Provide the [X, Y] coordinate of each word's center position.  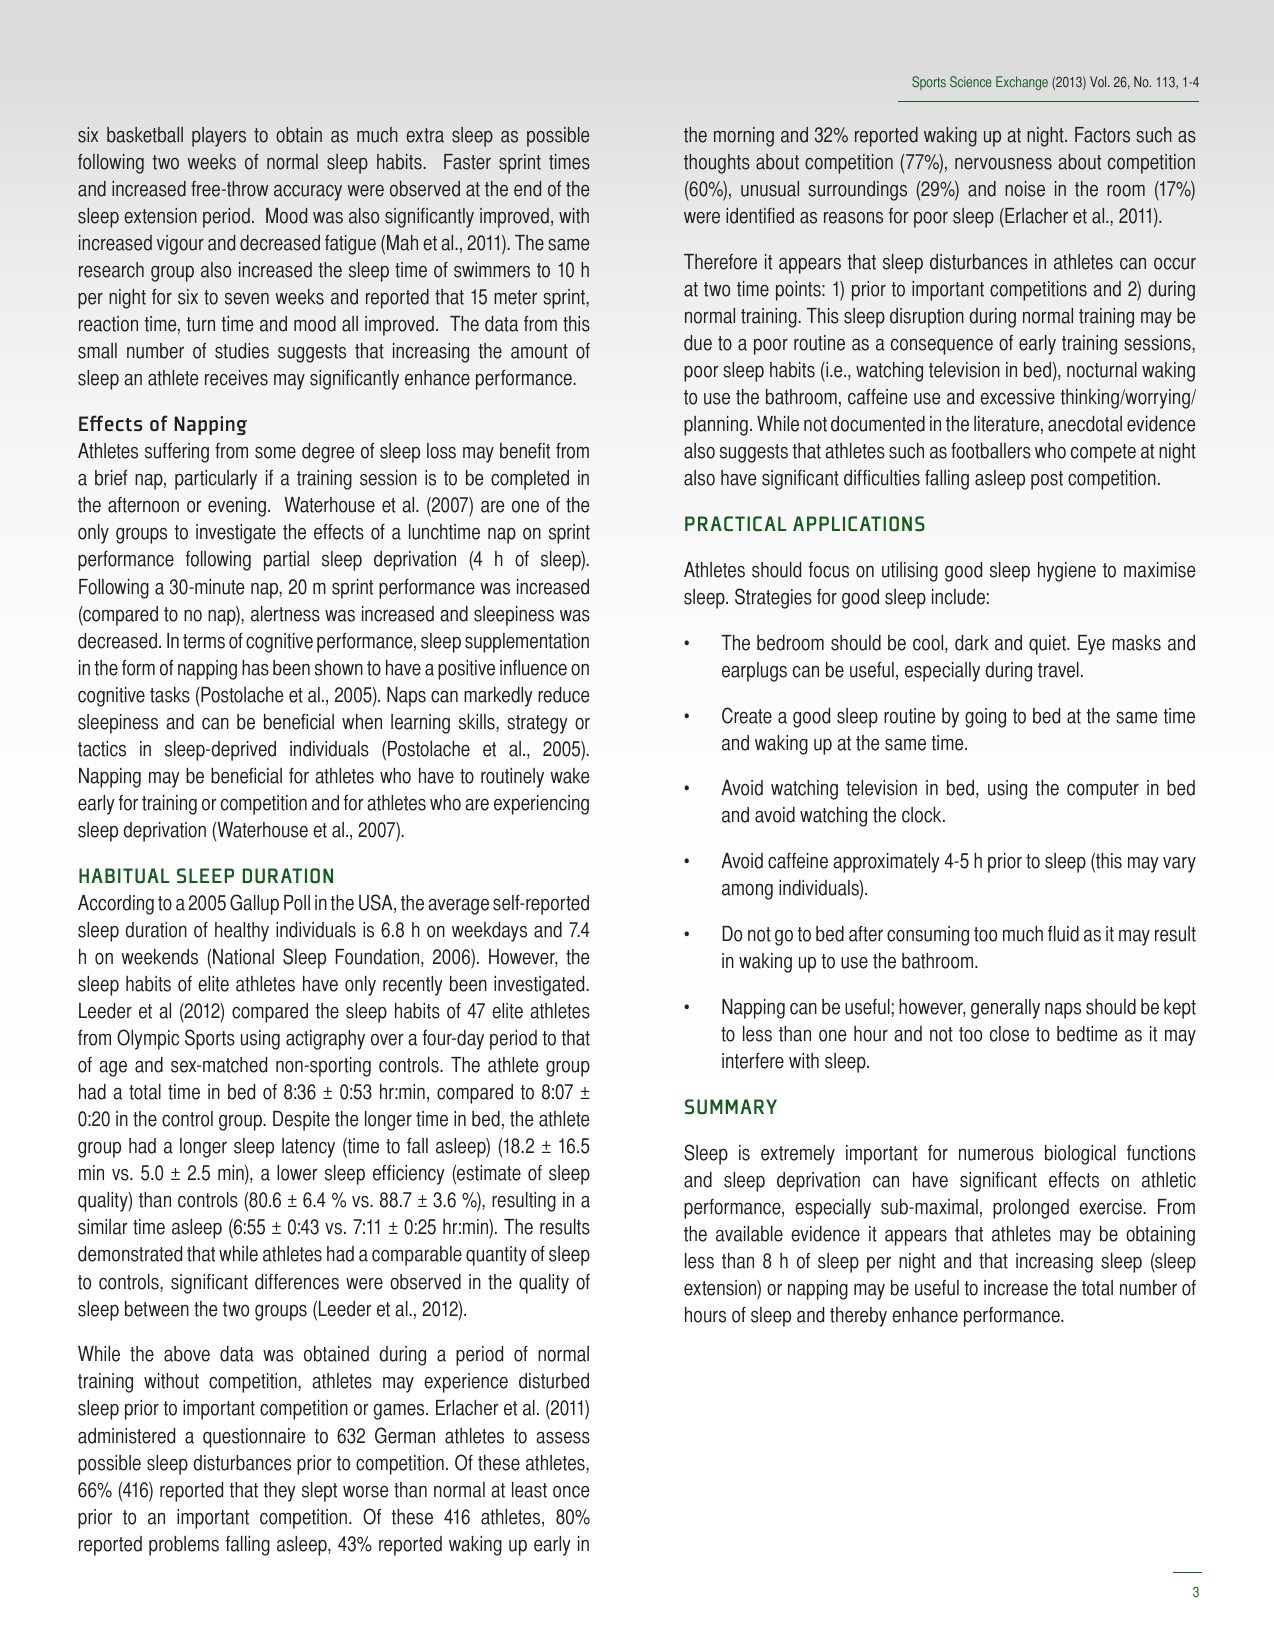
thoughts [717, 164]
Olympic [148, 1039]
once [571, 1492]
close [1009, 1034]
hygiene [1067, 572]
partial [286, 561]
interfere [753, 1061]
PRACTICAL [736, 523]
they [279, 1492]
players [219, 137]
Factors [1102, 135]
